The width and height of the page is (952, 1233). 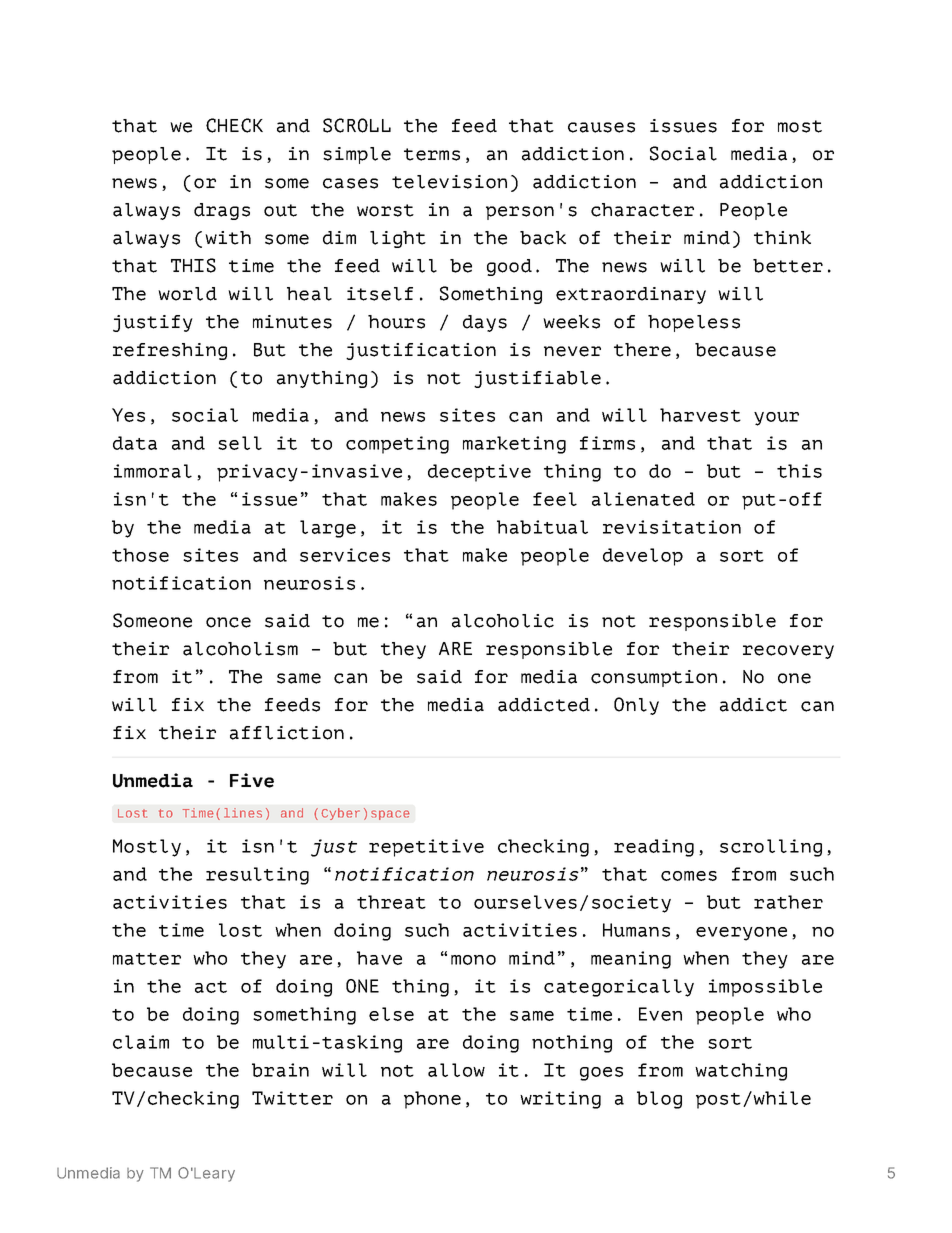 What do you see at coordinates (222, 211) in the page?
I see `drags` at bounding box center [222, 211].
